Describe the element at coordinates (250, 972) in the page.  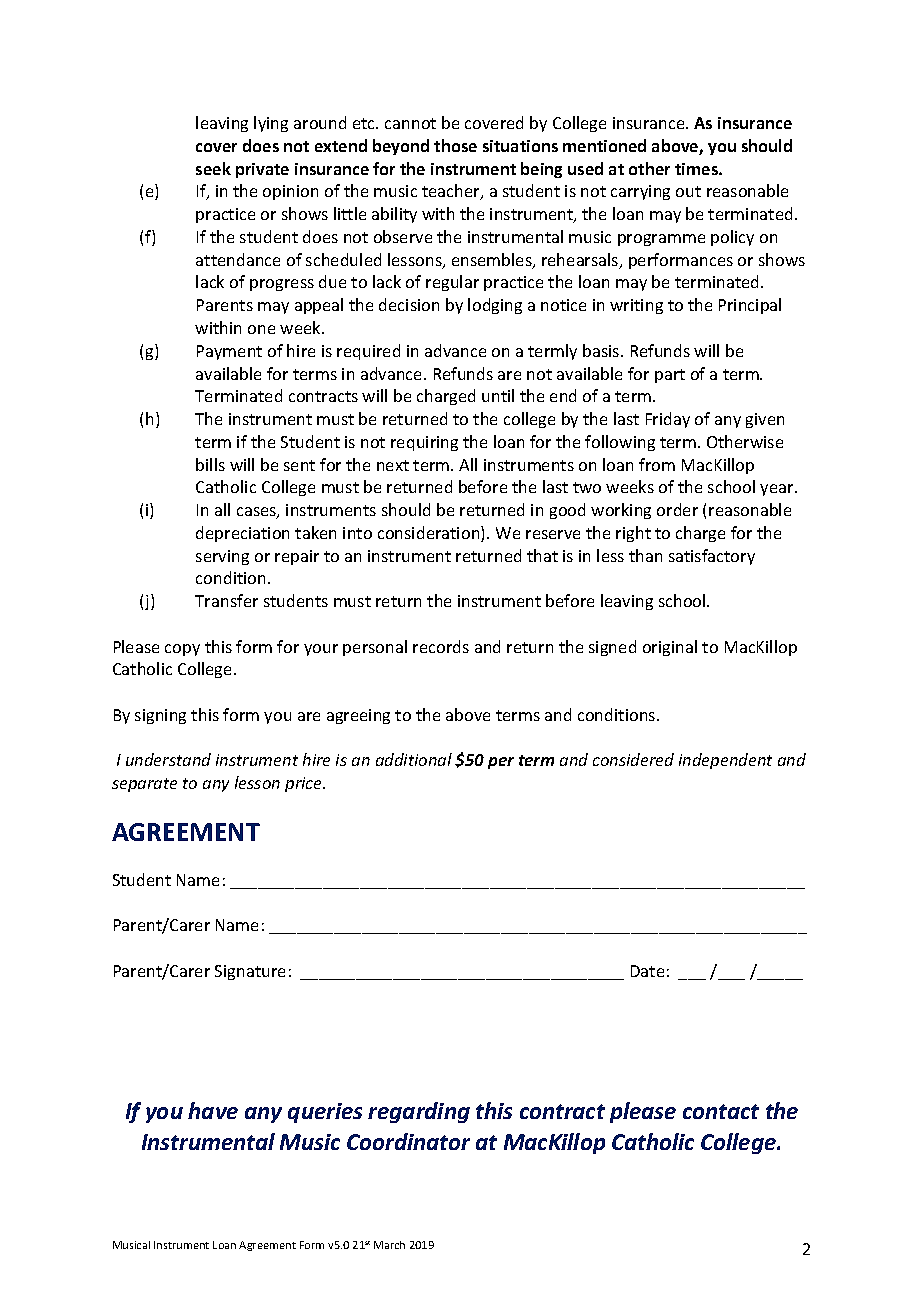
I see `Signature` at that location.
